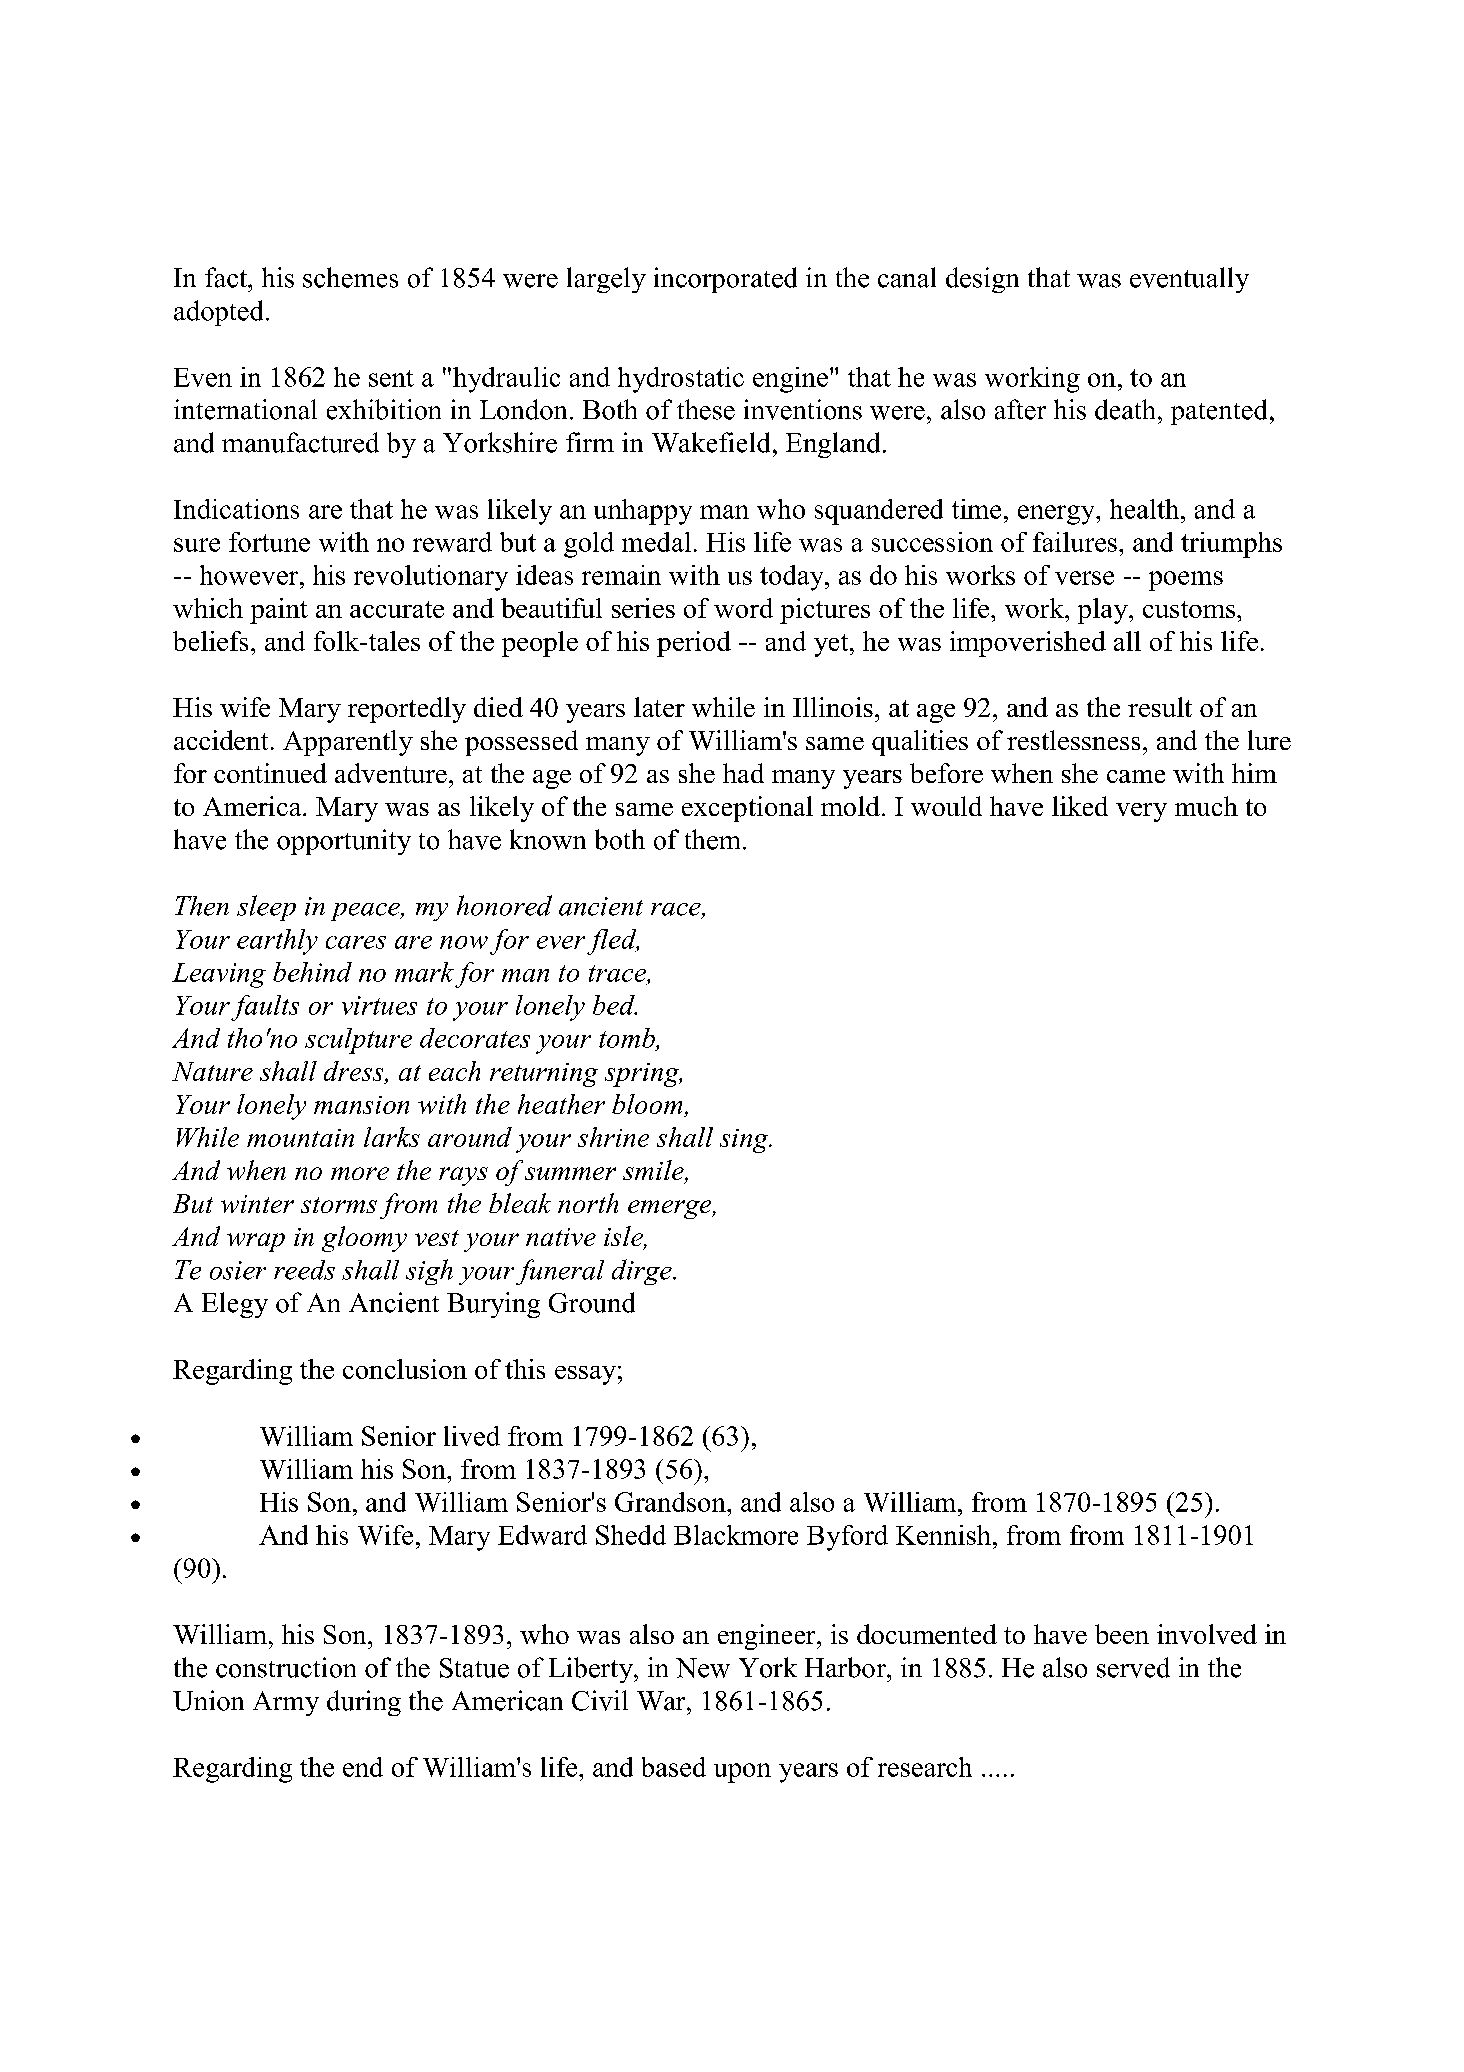  Describe the element at coordinates (643, 1272) in the page. I see `dirge` at that location.
